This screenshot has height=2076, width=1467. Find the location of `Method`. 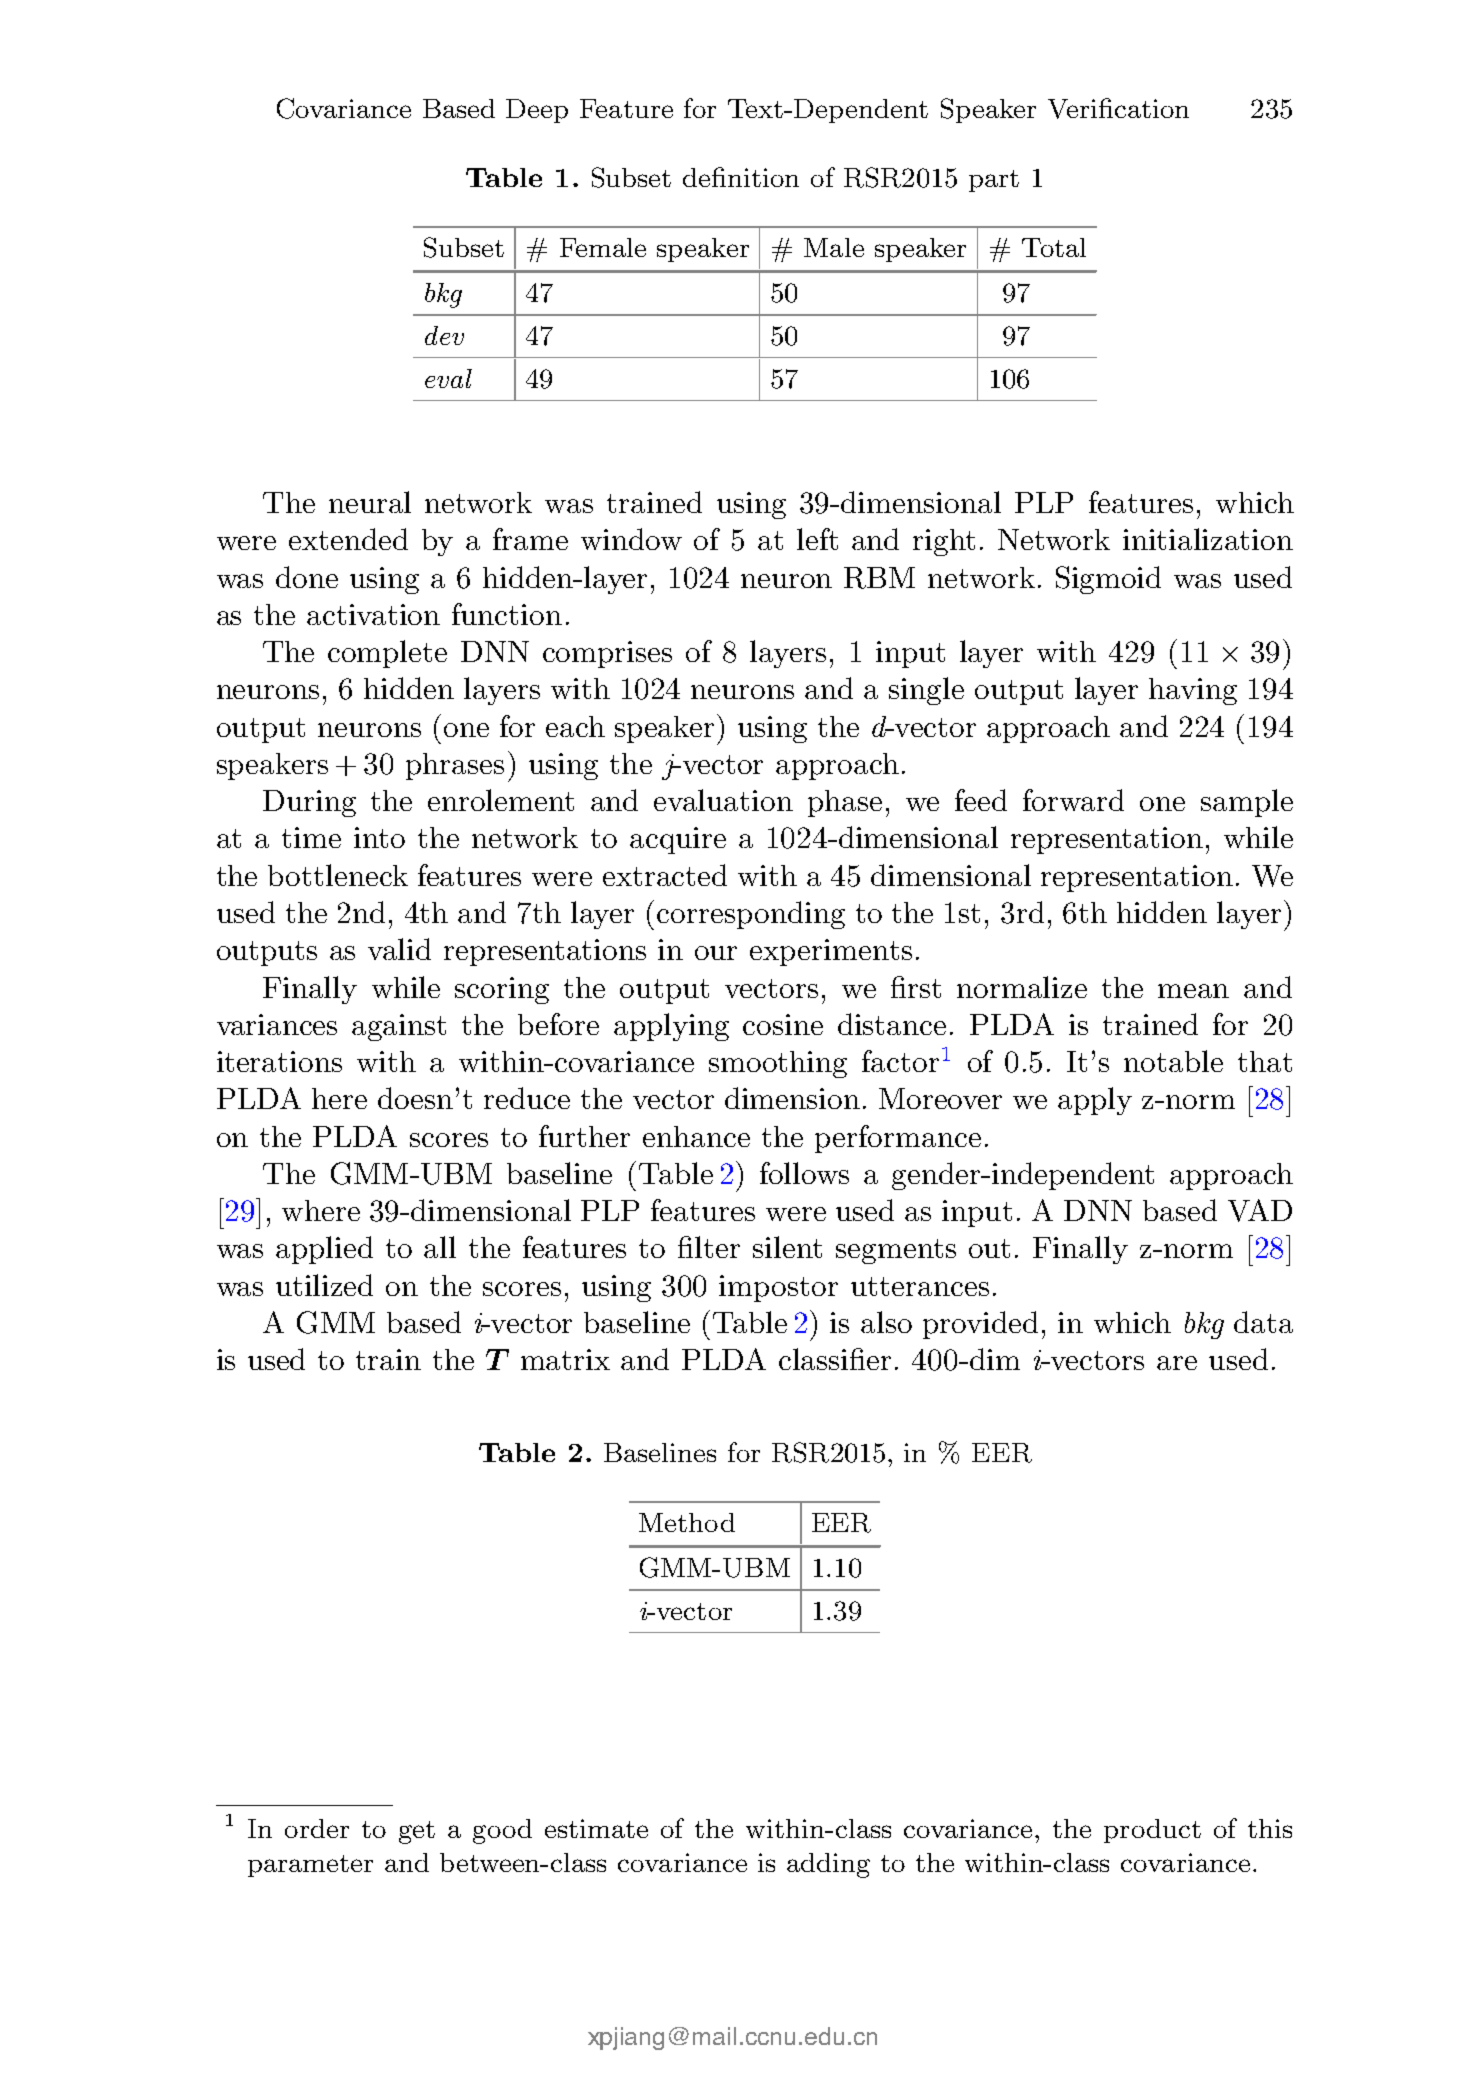

Method is located at coordinates (687, 1522).
